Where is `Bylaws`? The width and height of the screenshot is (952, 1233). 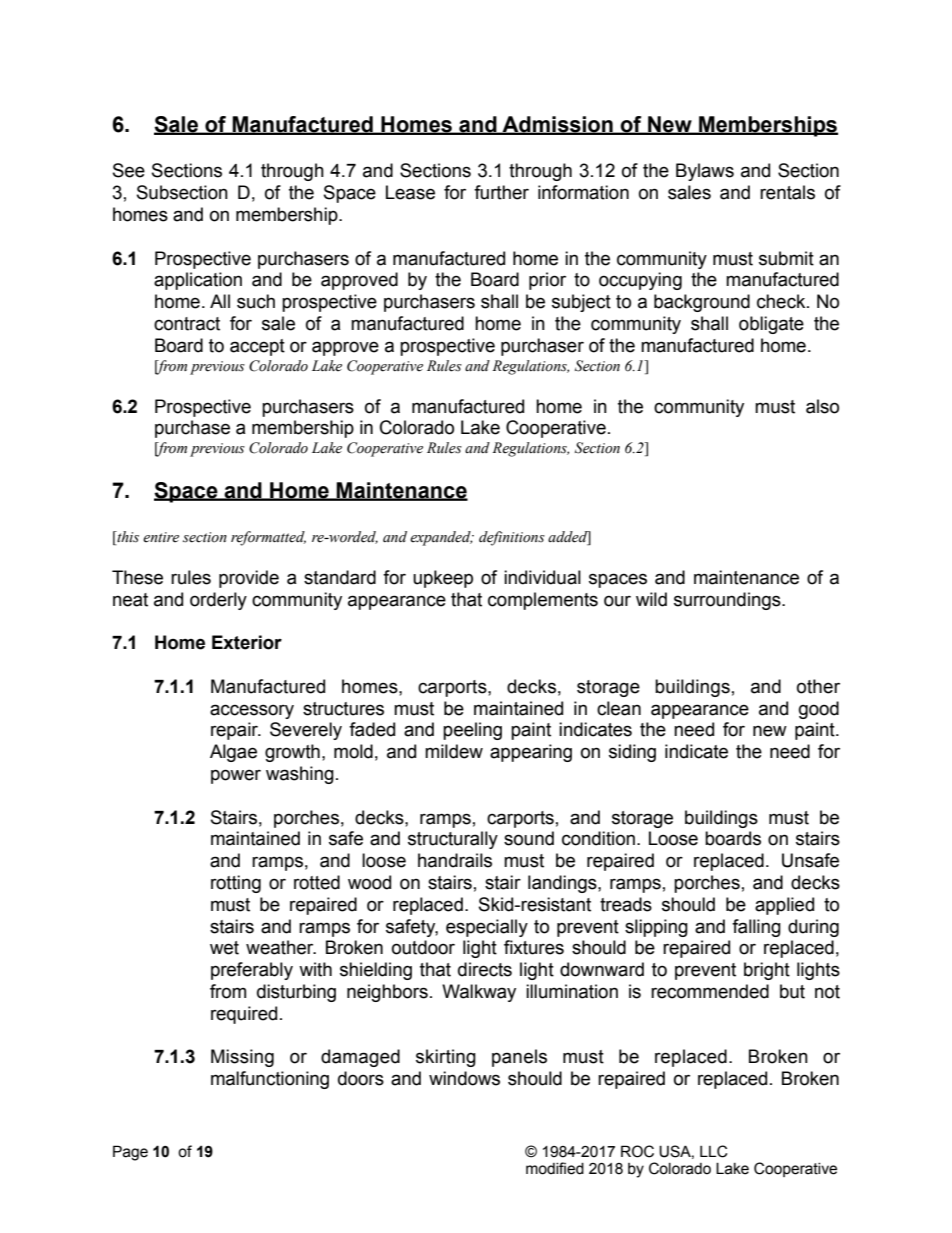
Bylaws is located at coordinates (705, 172).
